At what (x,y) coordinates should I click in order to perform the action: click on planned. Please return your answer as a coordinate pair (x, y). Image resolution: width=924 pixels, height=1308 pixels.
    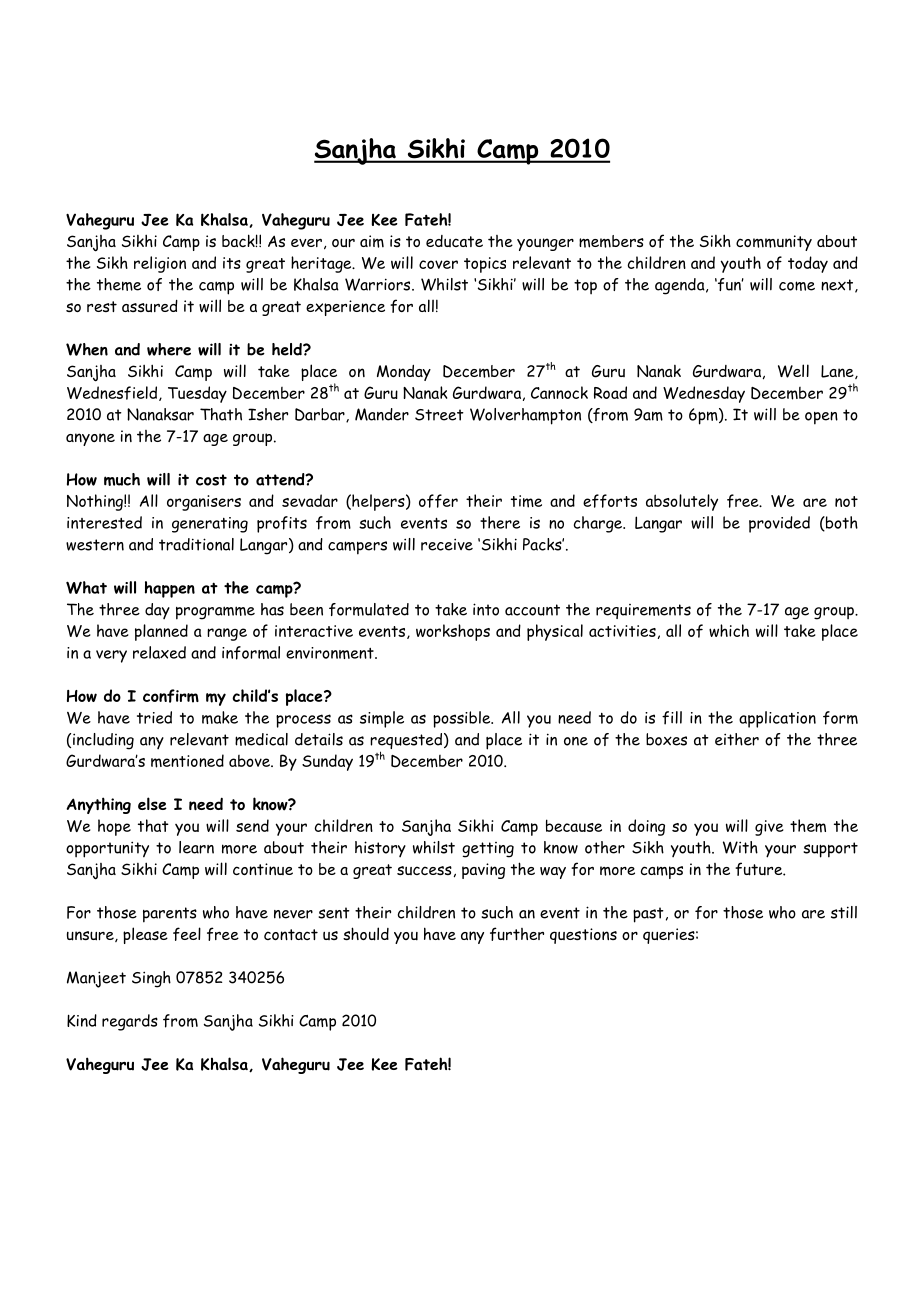
    Looking at the image, I should click on (161, 632).
